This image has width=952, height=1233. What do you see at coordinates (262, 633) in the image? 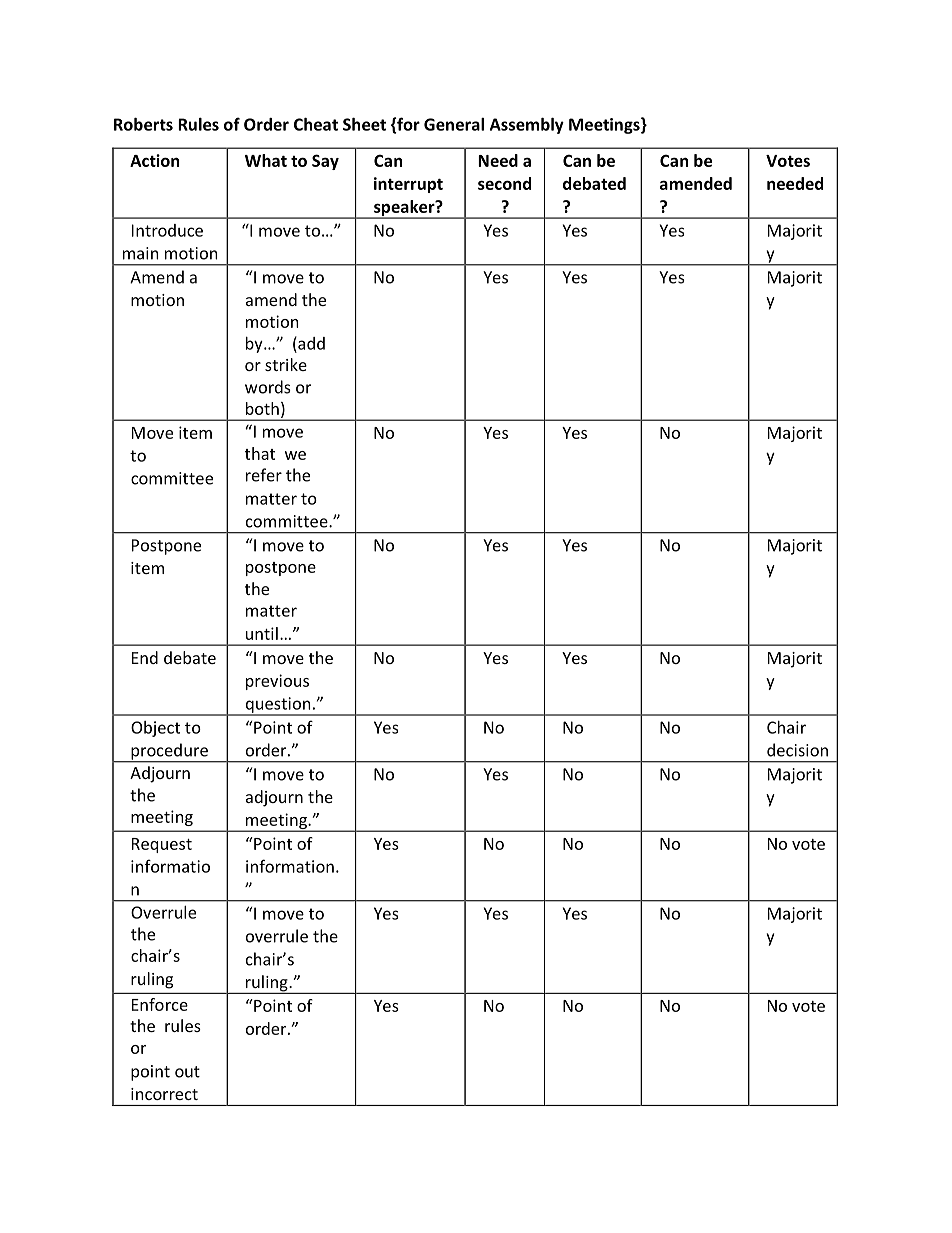
I see `until` at bounding box center [262, 633].
